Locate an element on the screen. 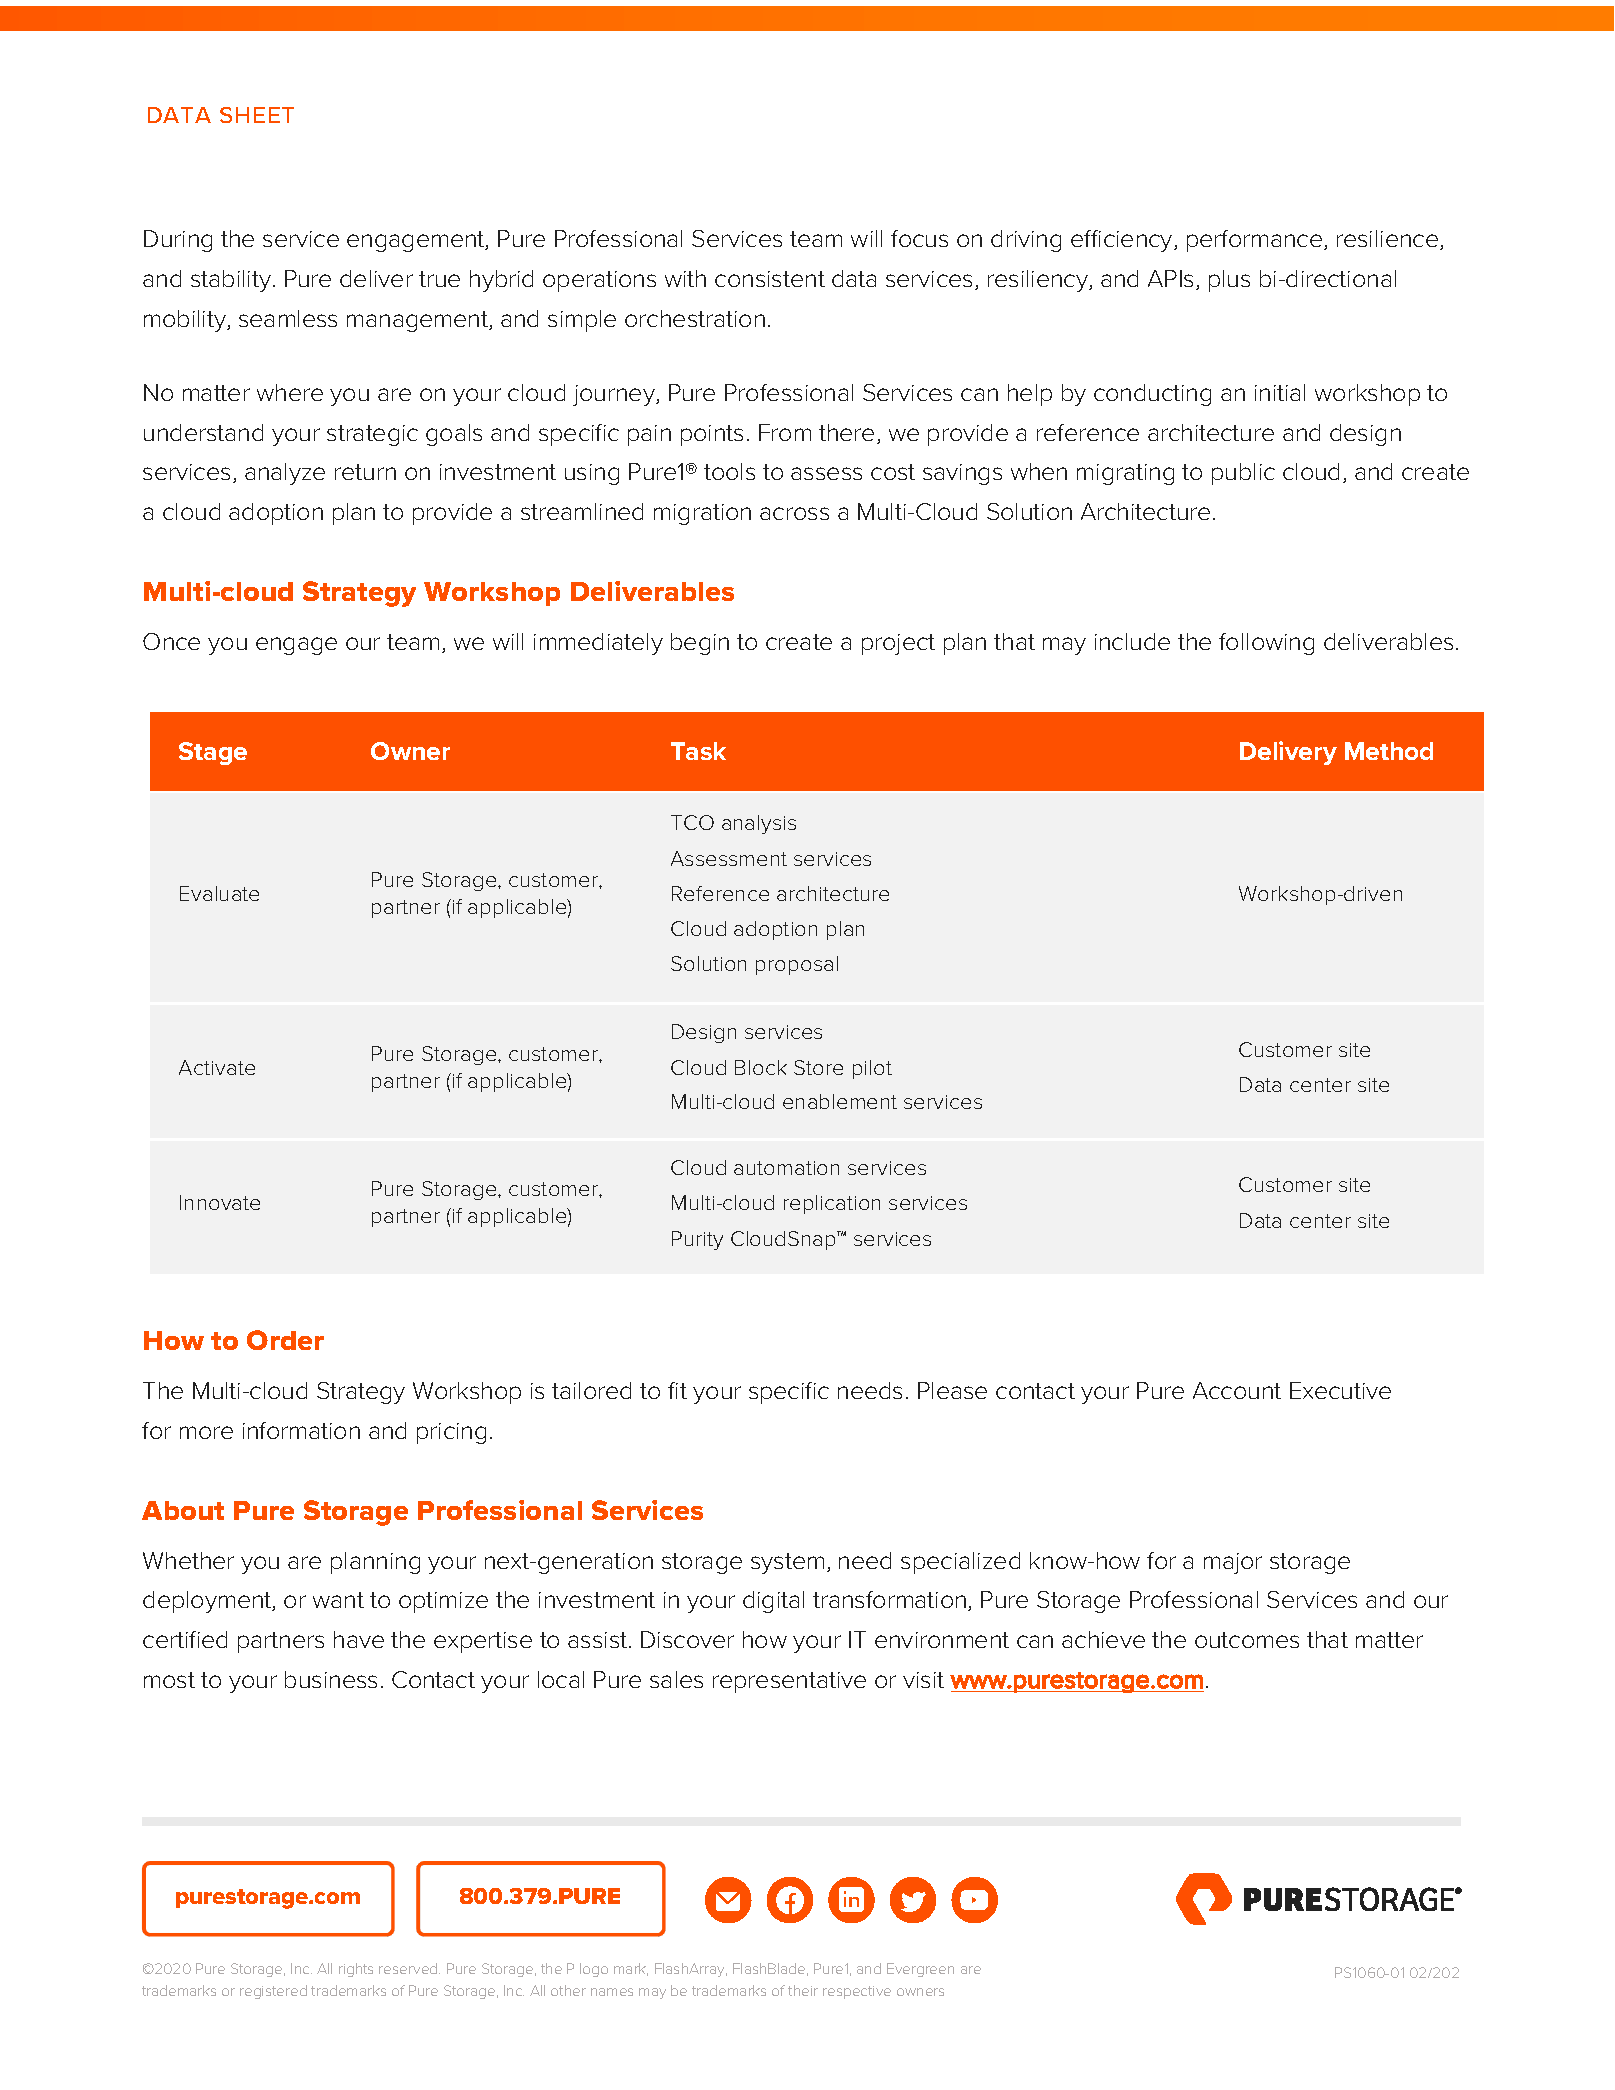 This screenshot has height=2090, width=1615. Activate is located at coordinates (217, 1067).
